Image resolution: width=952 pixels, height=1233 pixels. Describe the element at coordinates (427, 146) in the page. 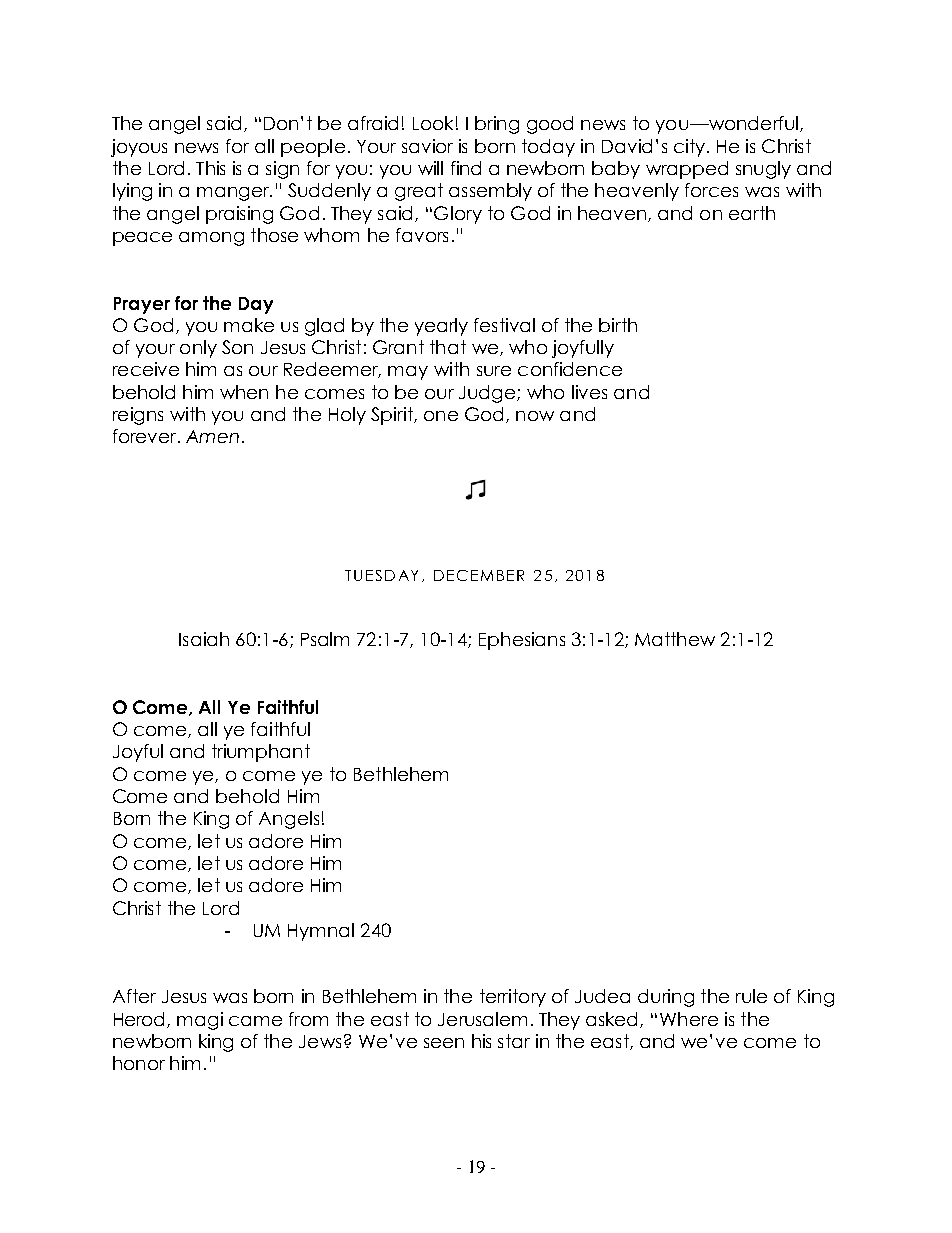

I see `savior` at that location.
